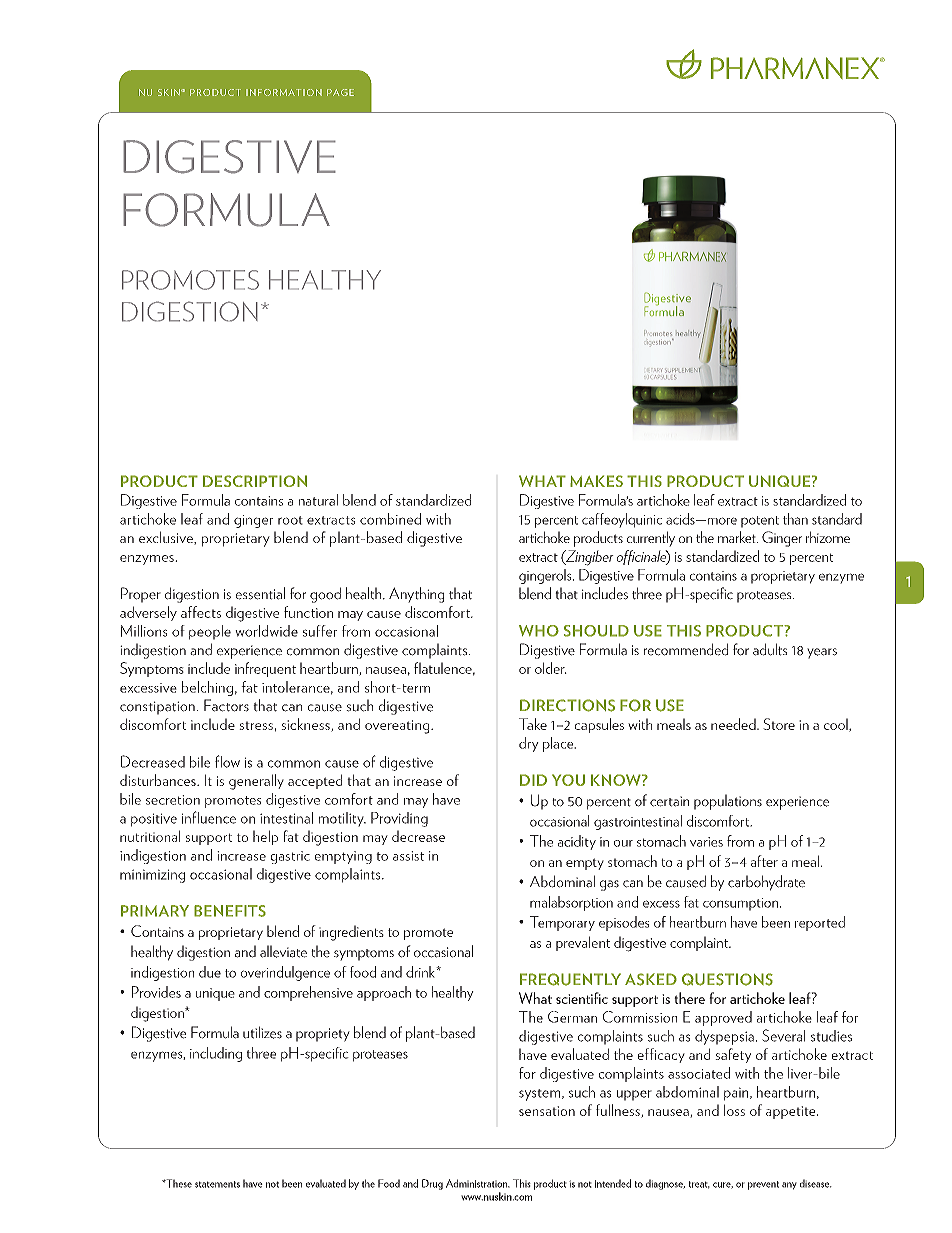  Describe the element at coordinates (596, 481) in the screenshot. I see `MAKES` at that location.
